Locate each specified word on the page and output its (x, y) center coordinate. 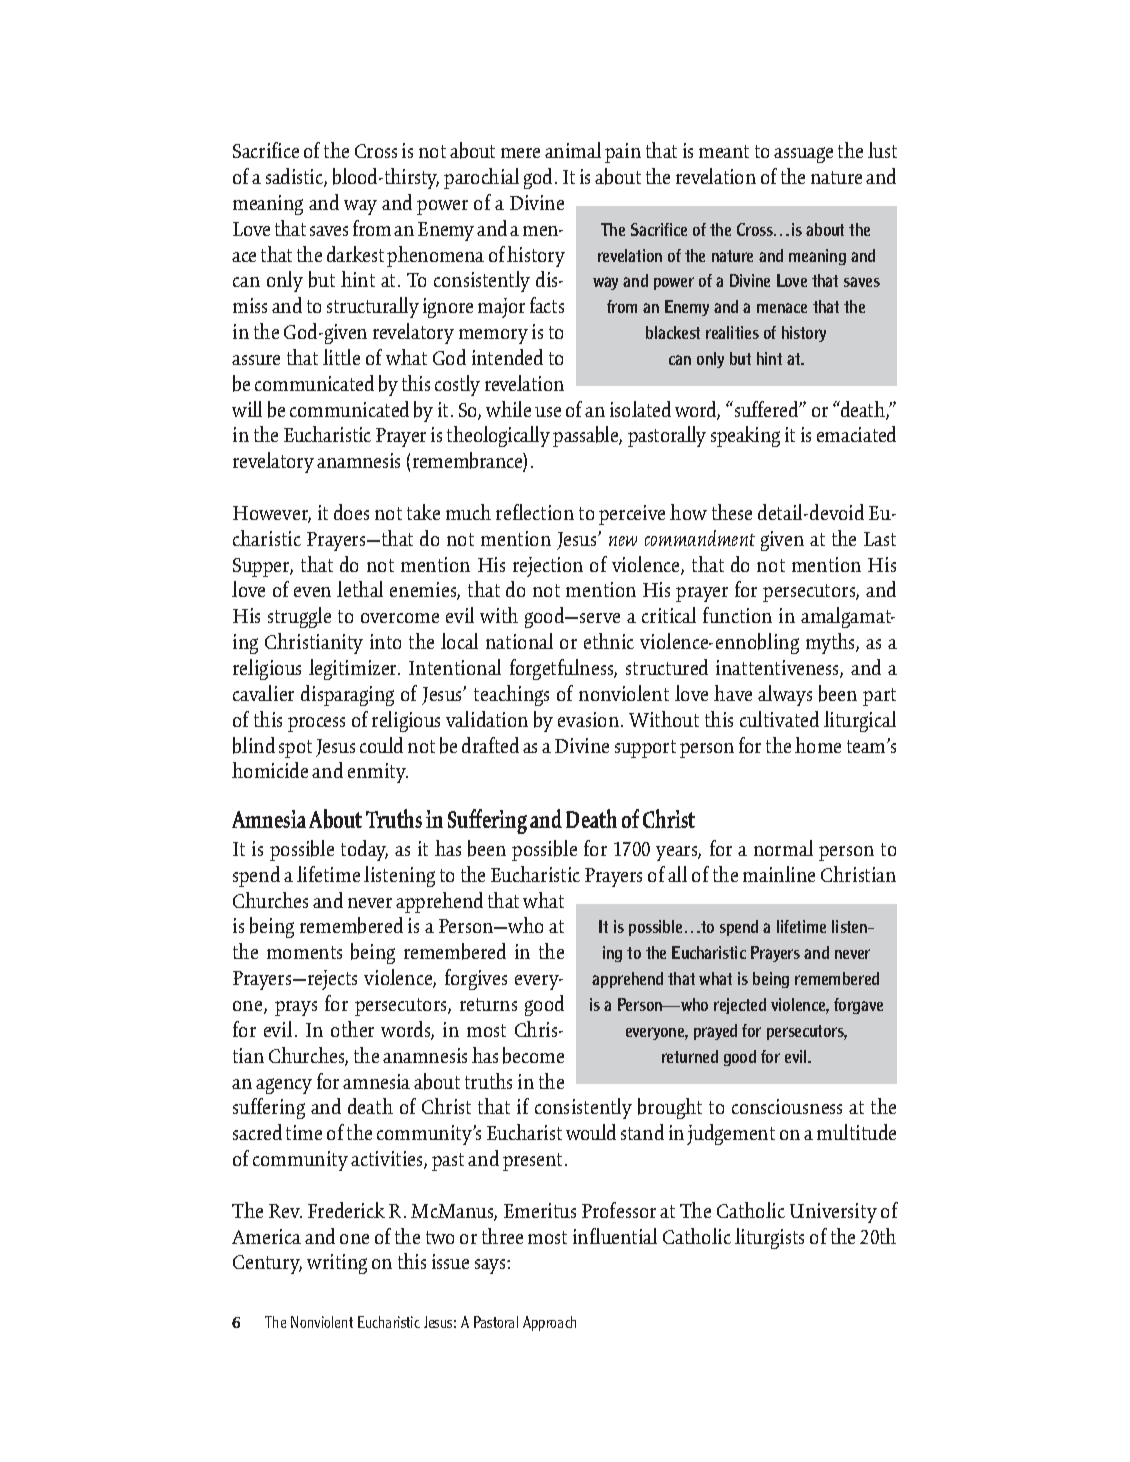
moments (304, 952)
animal (573, 150)
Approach (549, 1323)
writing (337, 1264)
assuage (803, 155)
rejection (548, 567)
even (312, 592)
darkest (355, 254)
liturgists (769, 1238)
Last (880, 539)
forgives (476, 979)
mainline (779, 874)
